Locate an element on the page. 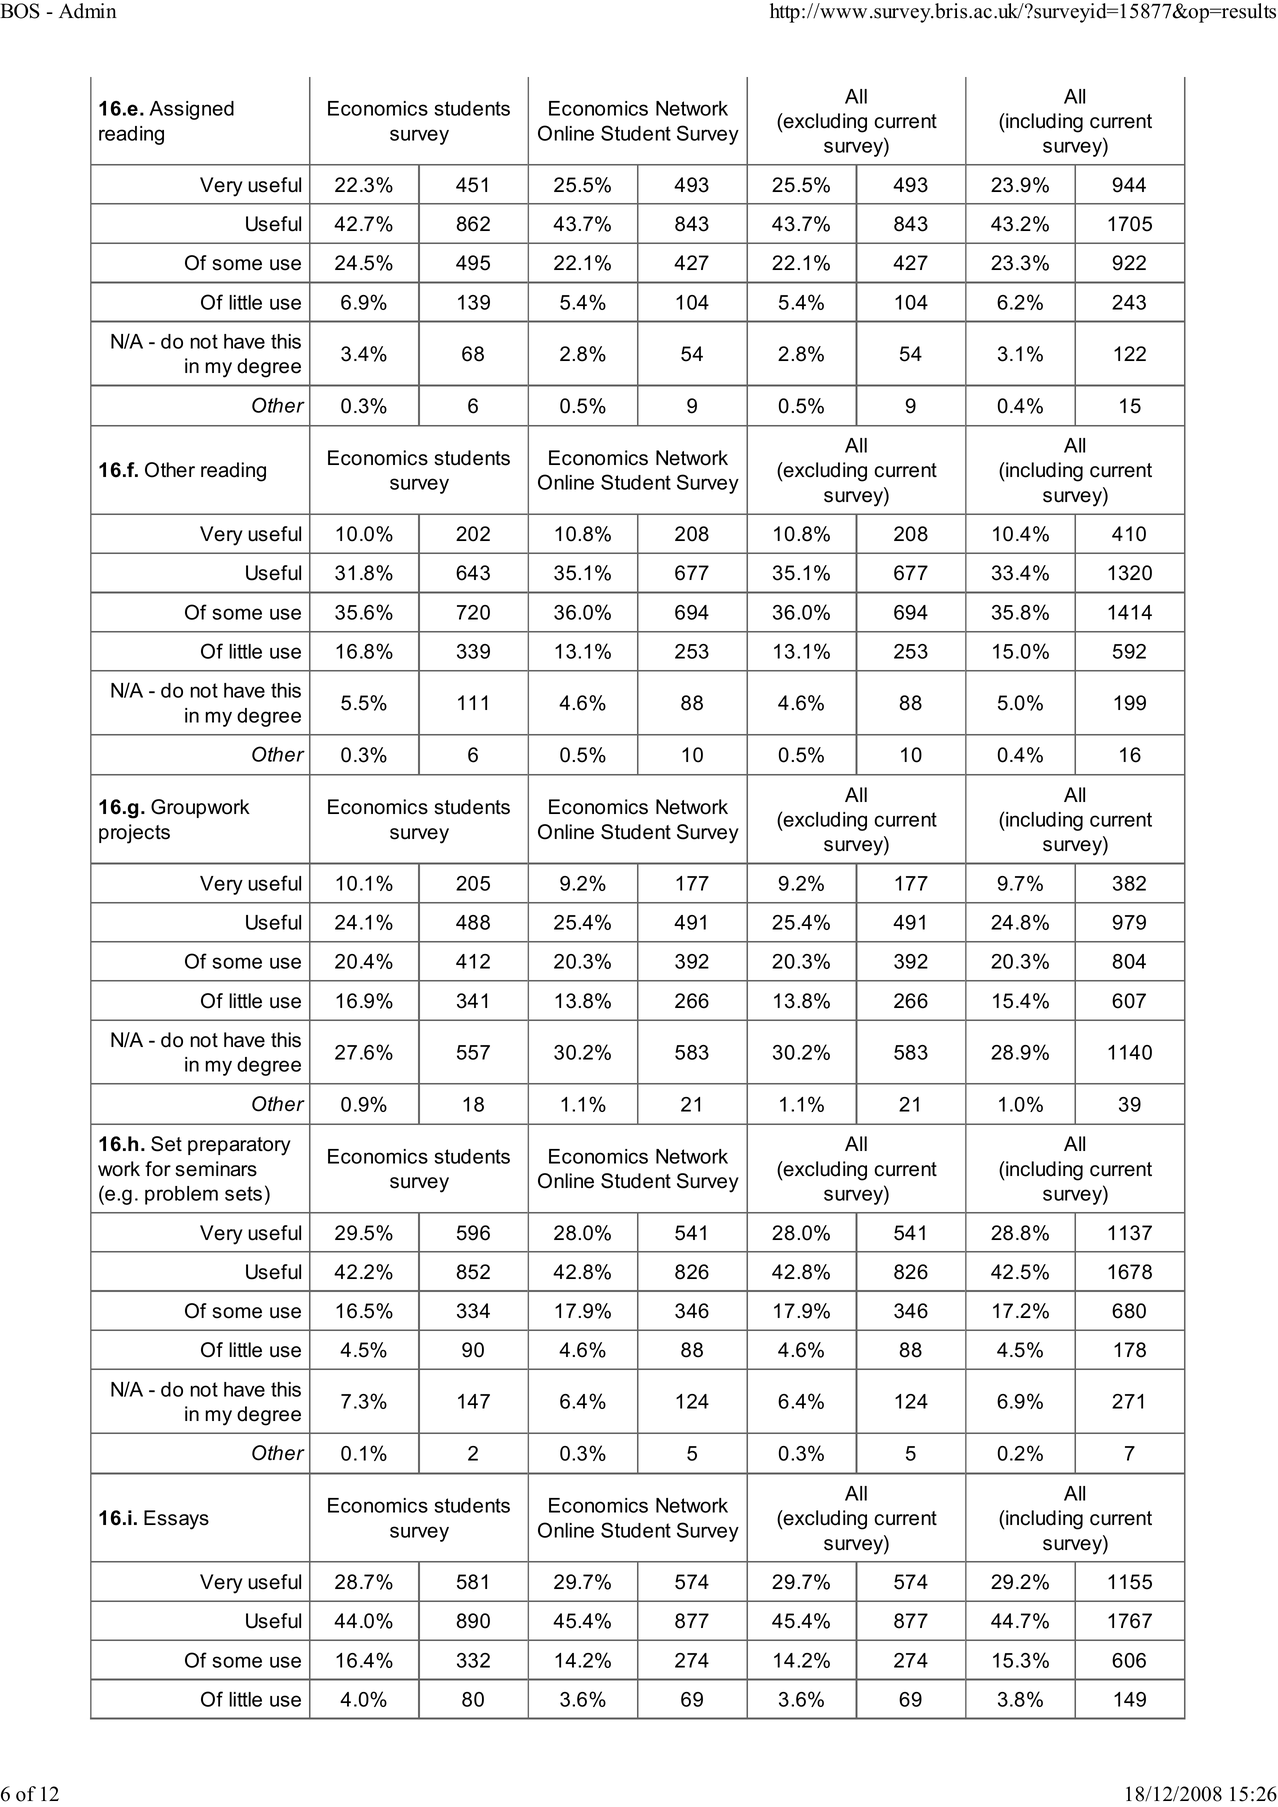 This page has width=1278, height=1807. Essays is located at coordinates (176, 1520).
